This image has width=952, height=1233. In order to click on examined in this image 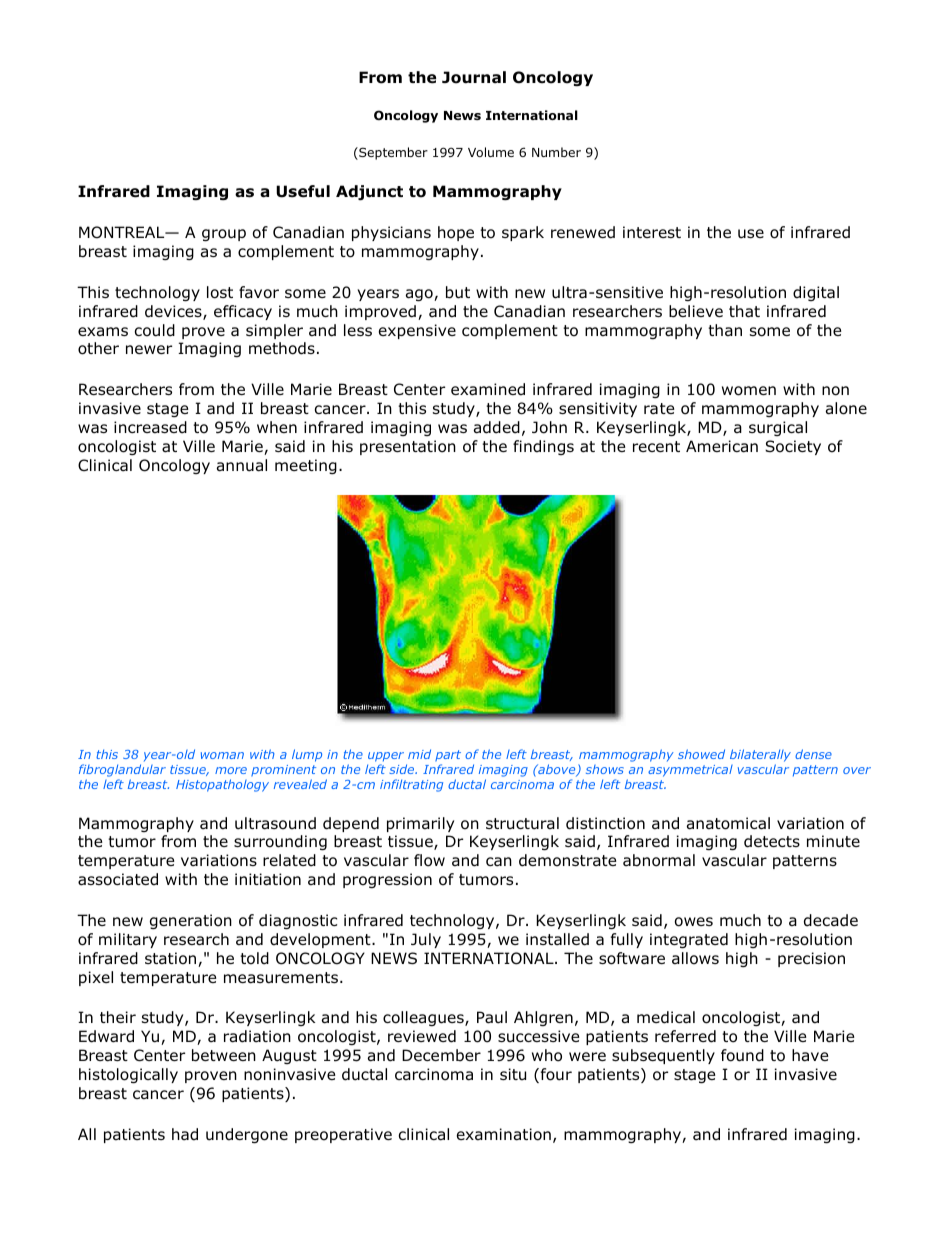, I will do `click(488, 389)`.
